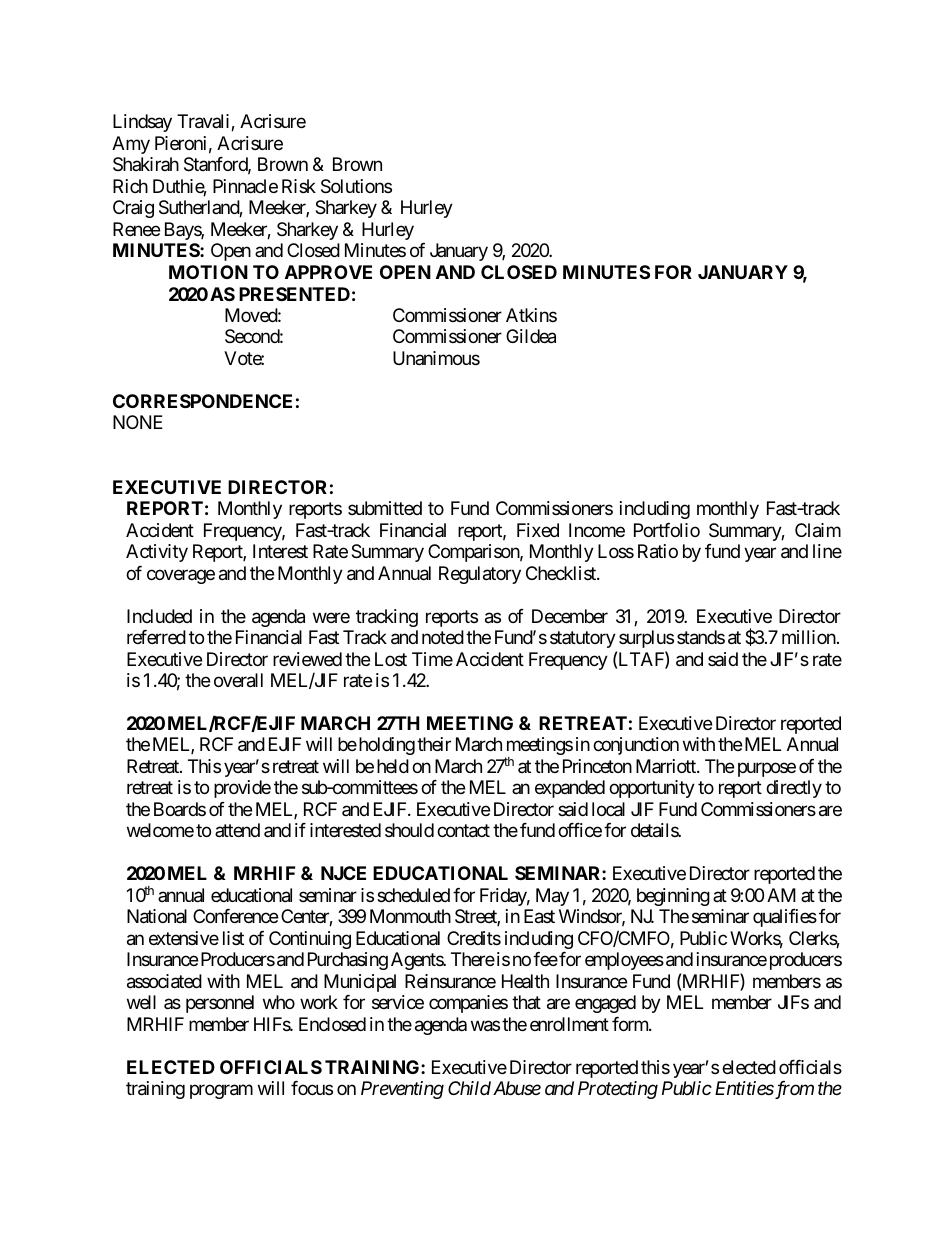  Describe the element at coordinates (221, 1092) in the page. I see `program` at that location.
